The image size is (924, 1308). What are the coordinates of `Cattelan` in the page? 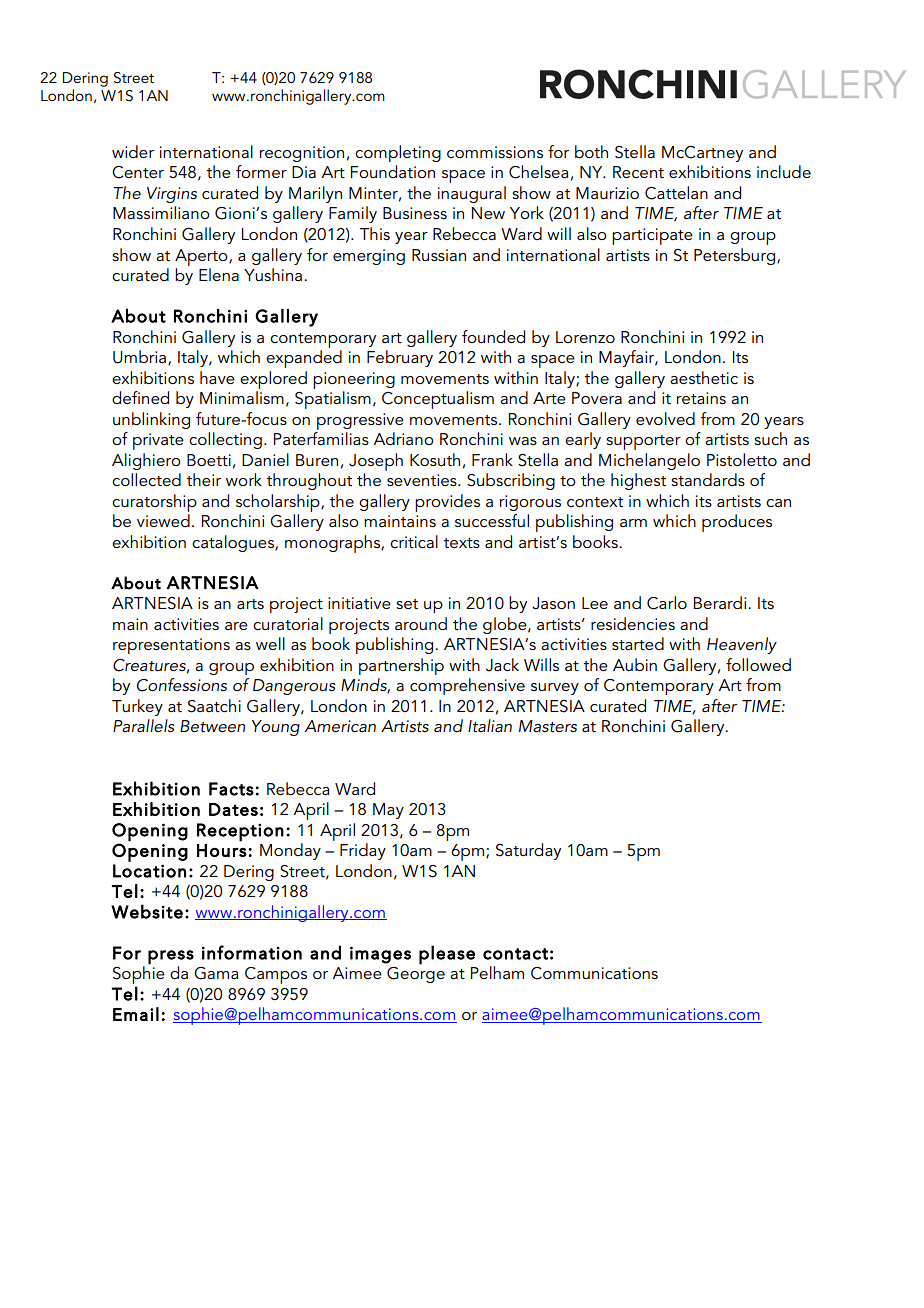 It's located at (676, 193).
